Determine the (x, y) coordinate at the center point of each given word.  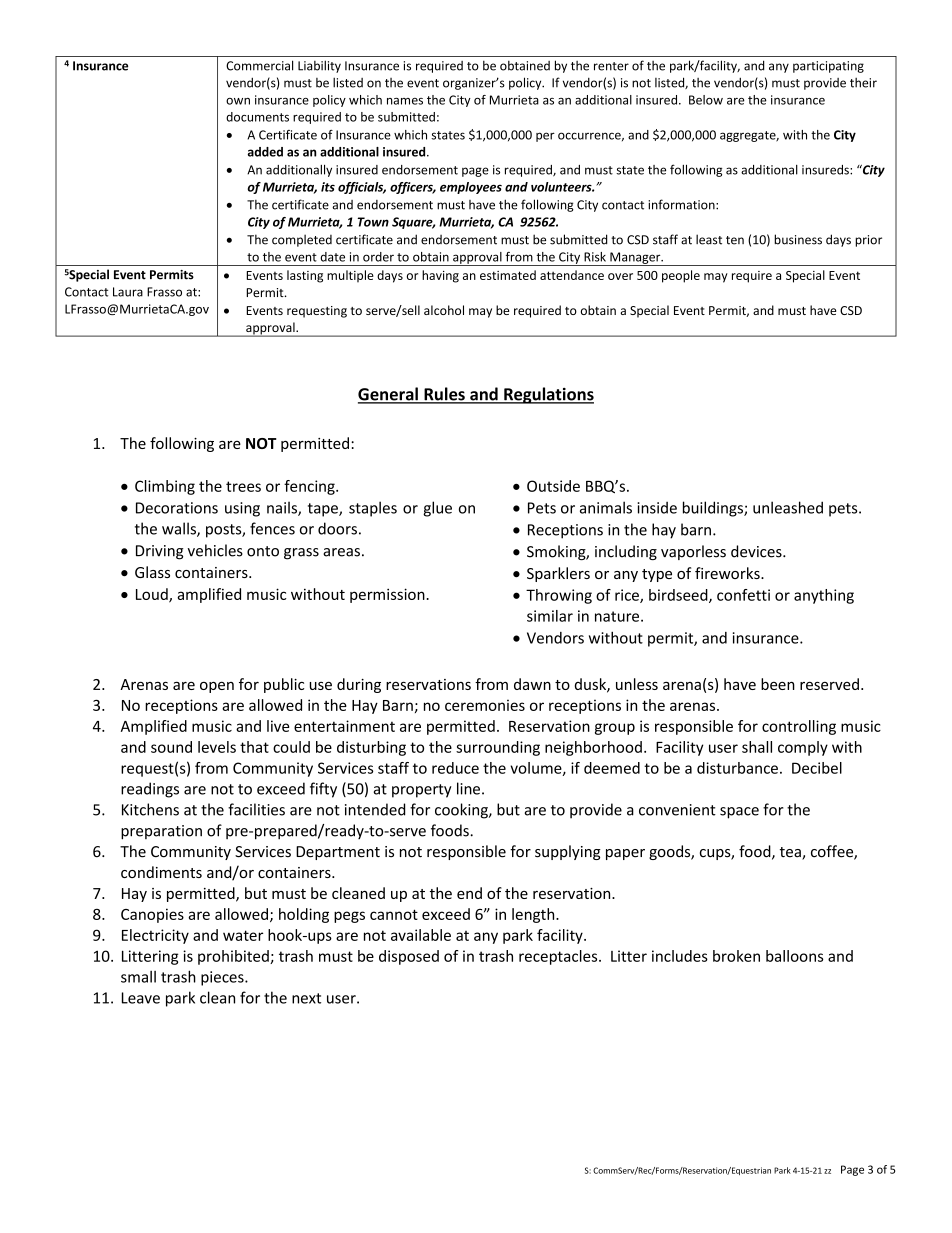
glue (437, 509)
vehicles (215, 550)
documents (257, 117)
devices (757, 551)
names (405, 101)
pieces (223, 978)
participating (828, 67)
